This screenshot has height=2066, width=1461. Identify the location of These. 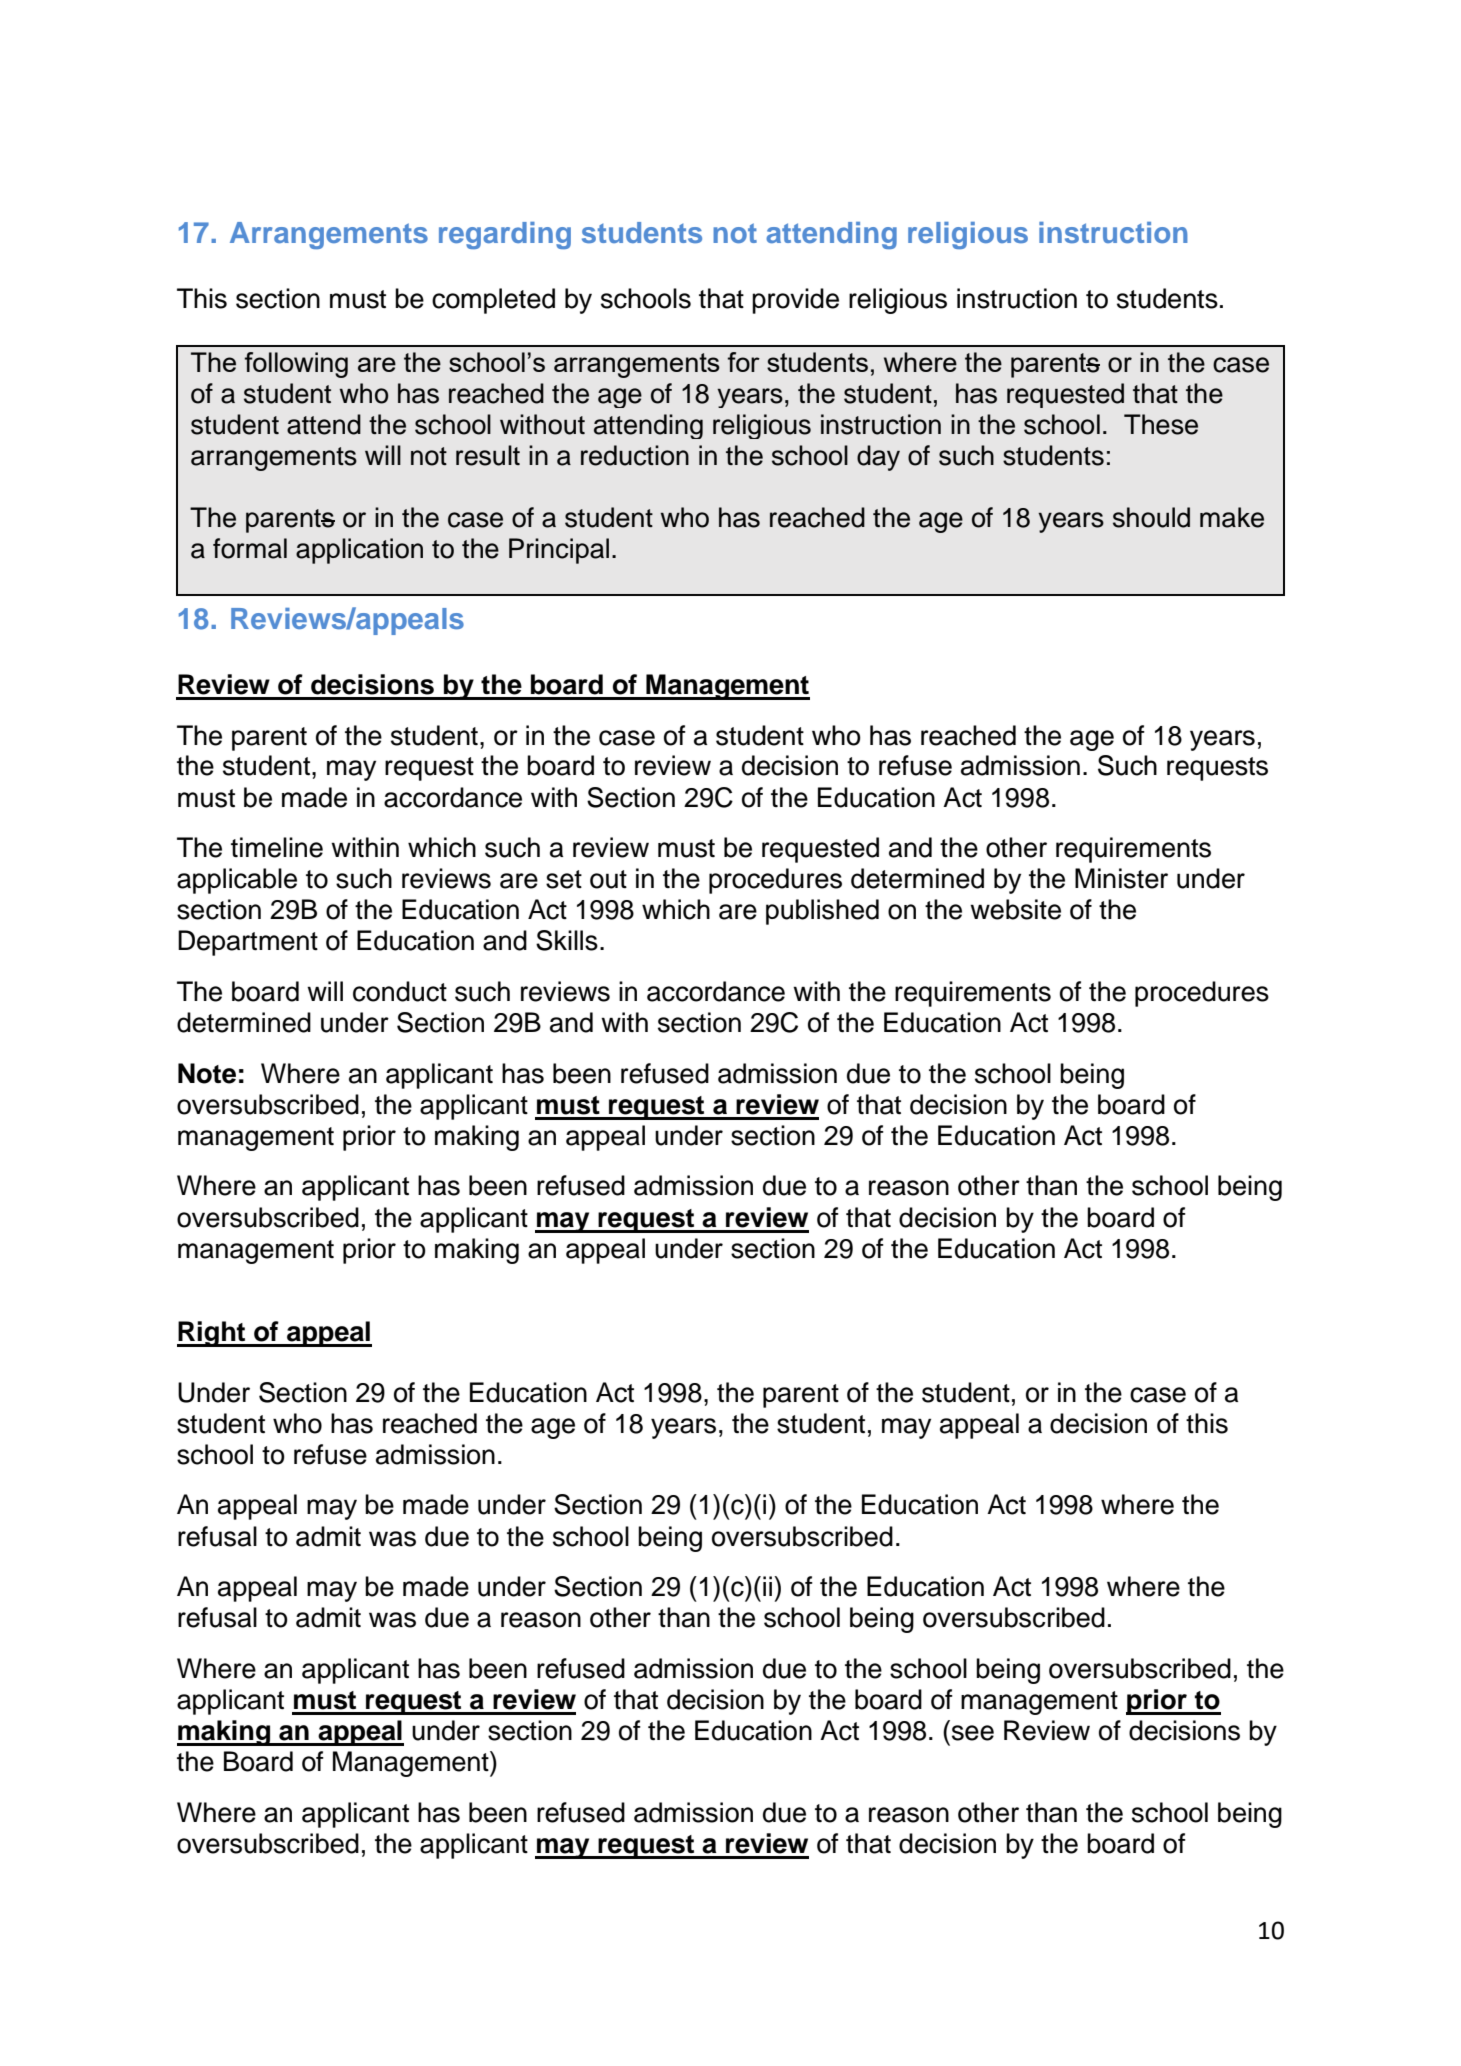
(1161, 424).
